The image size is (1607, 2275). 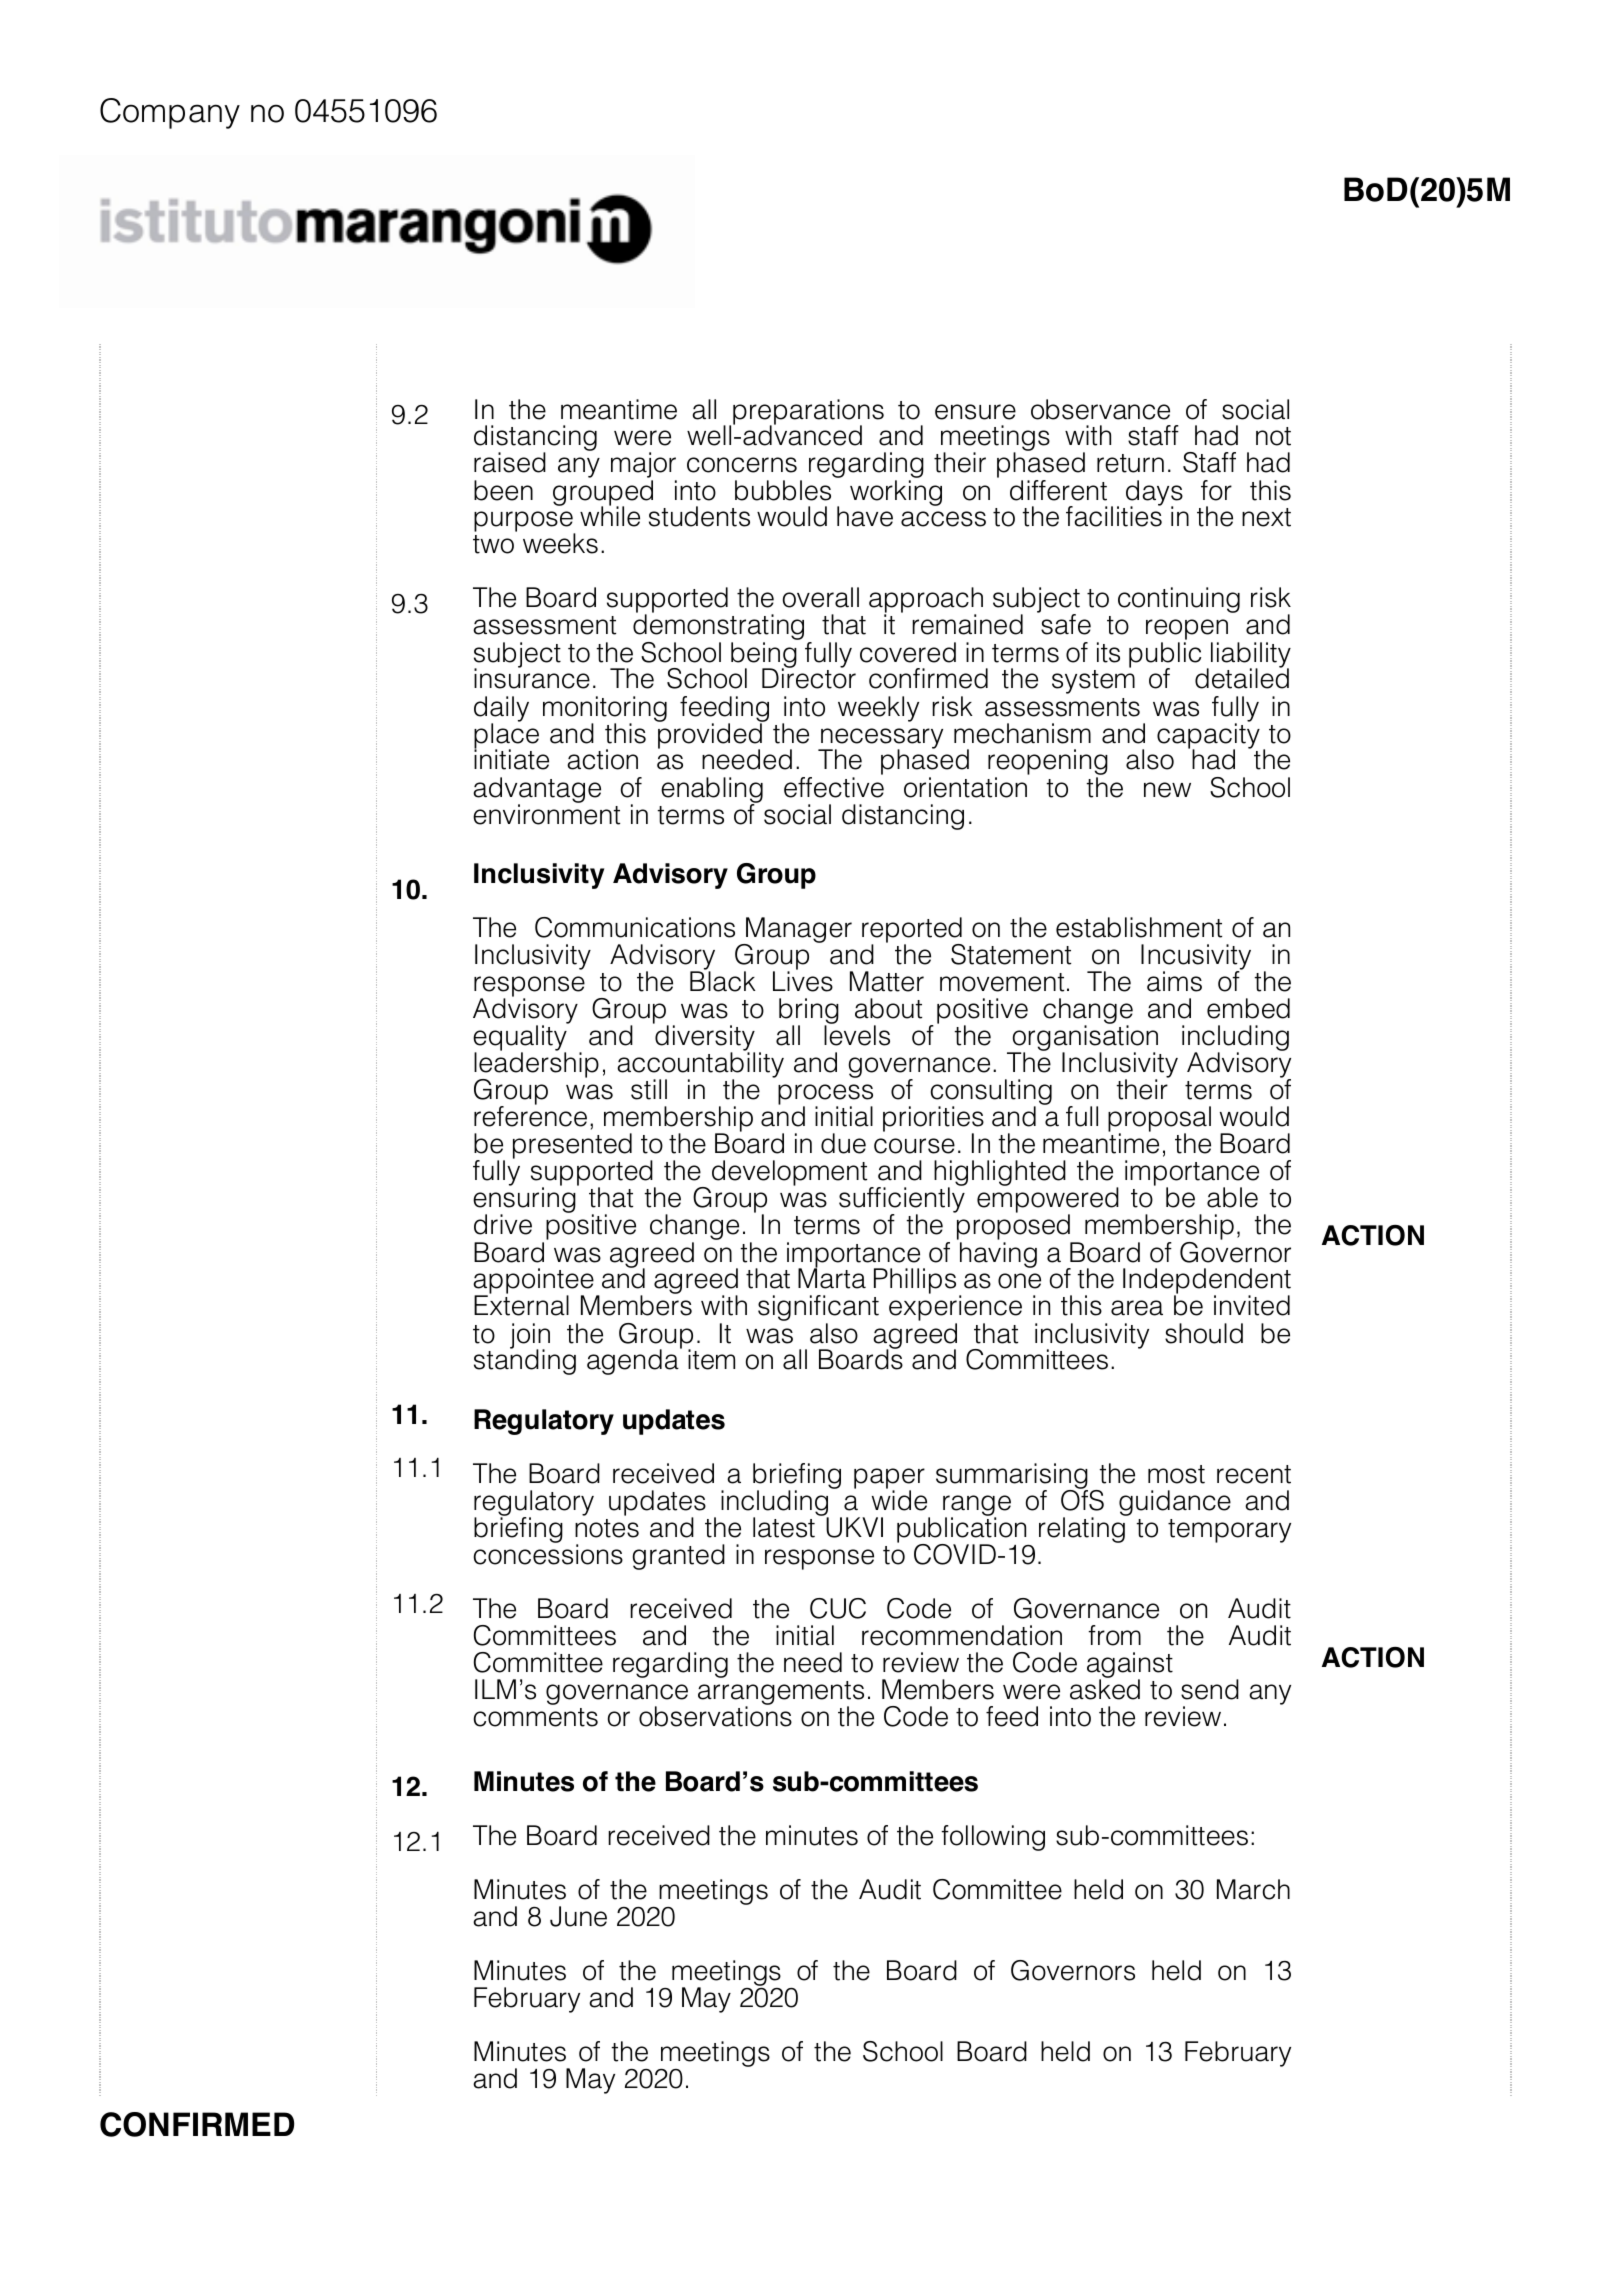 What do you see at coordinates (578, 1916) in the screenshot?
I see `June` at bounding box center [578, 1916].
